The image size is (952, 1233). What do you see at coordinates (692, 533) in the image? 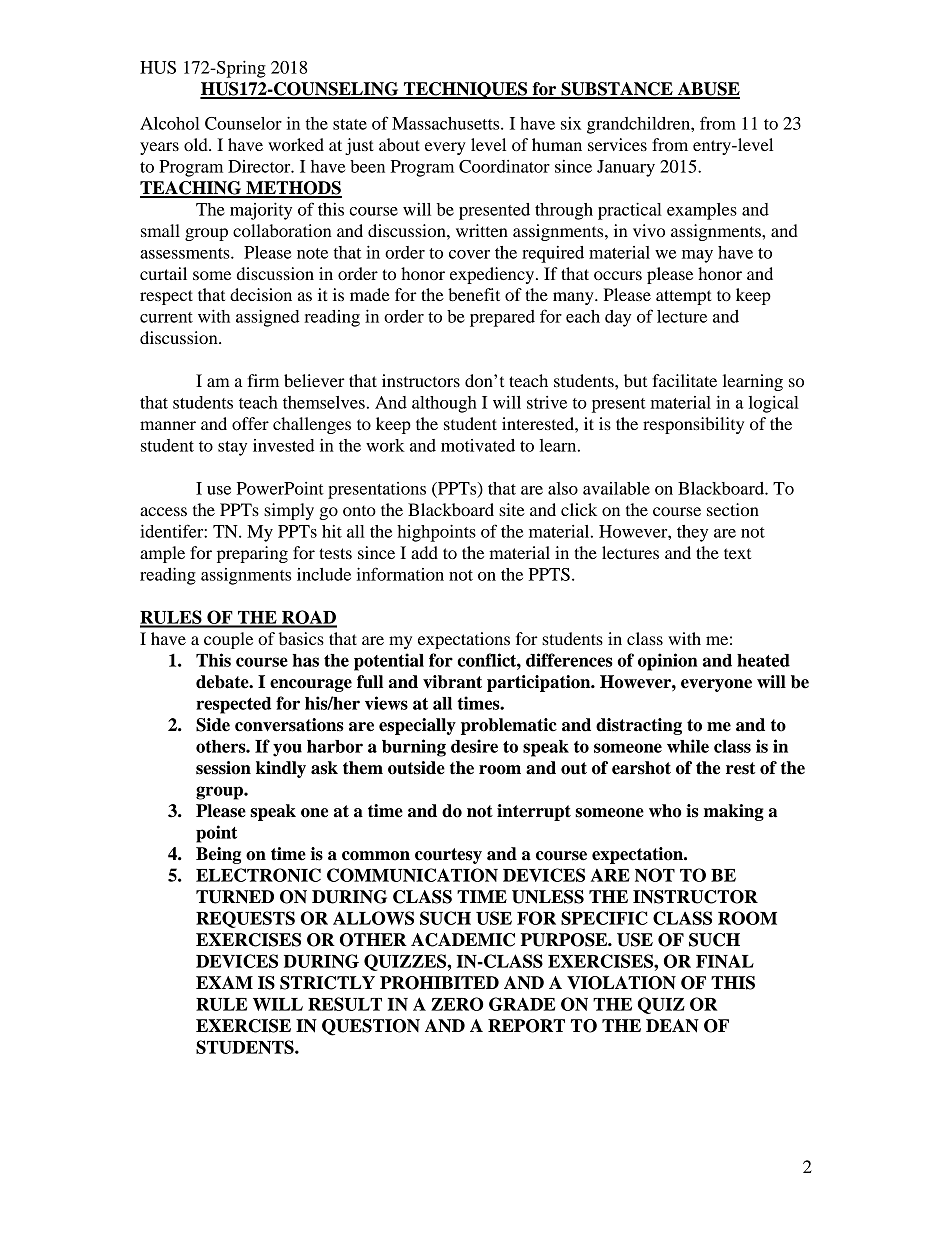
I see `they` at bounding box center [692, 533].
